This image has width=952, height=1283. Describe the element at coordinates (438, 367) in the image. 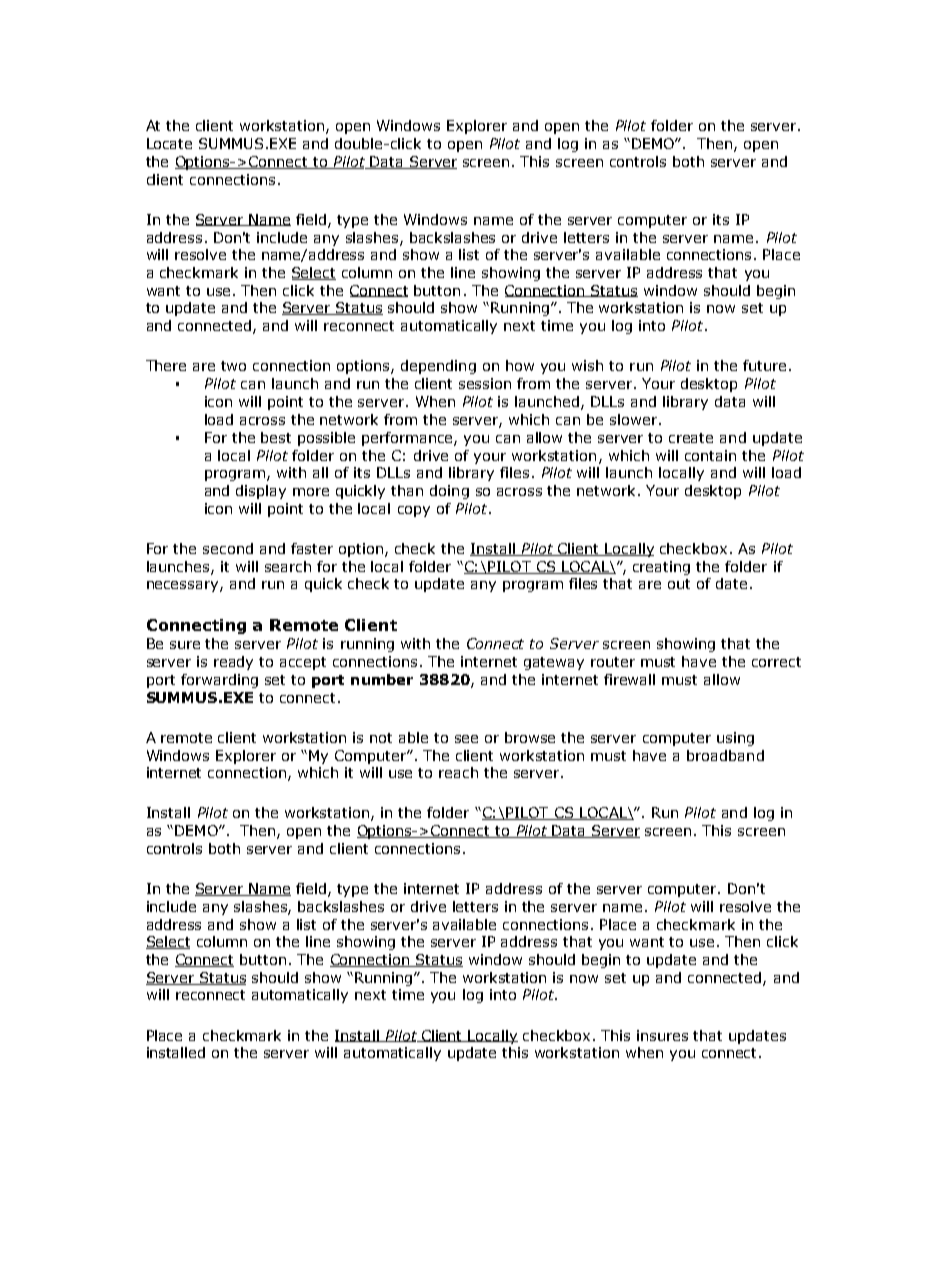

I see `depending` at that location.
